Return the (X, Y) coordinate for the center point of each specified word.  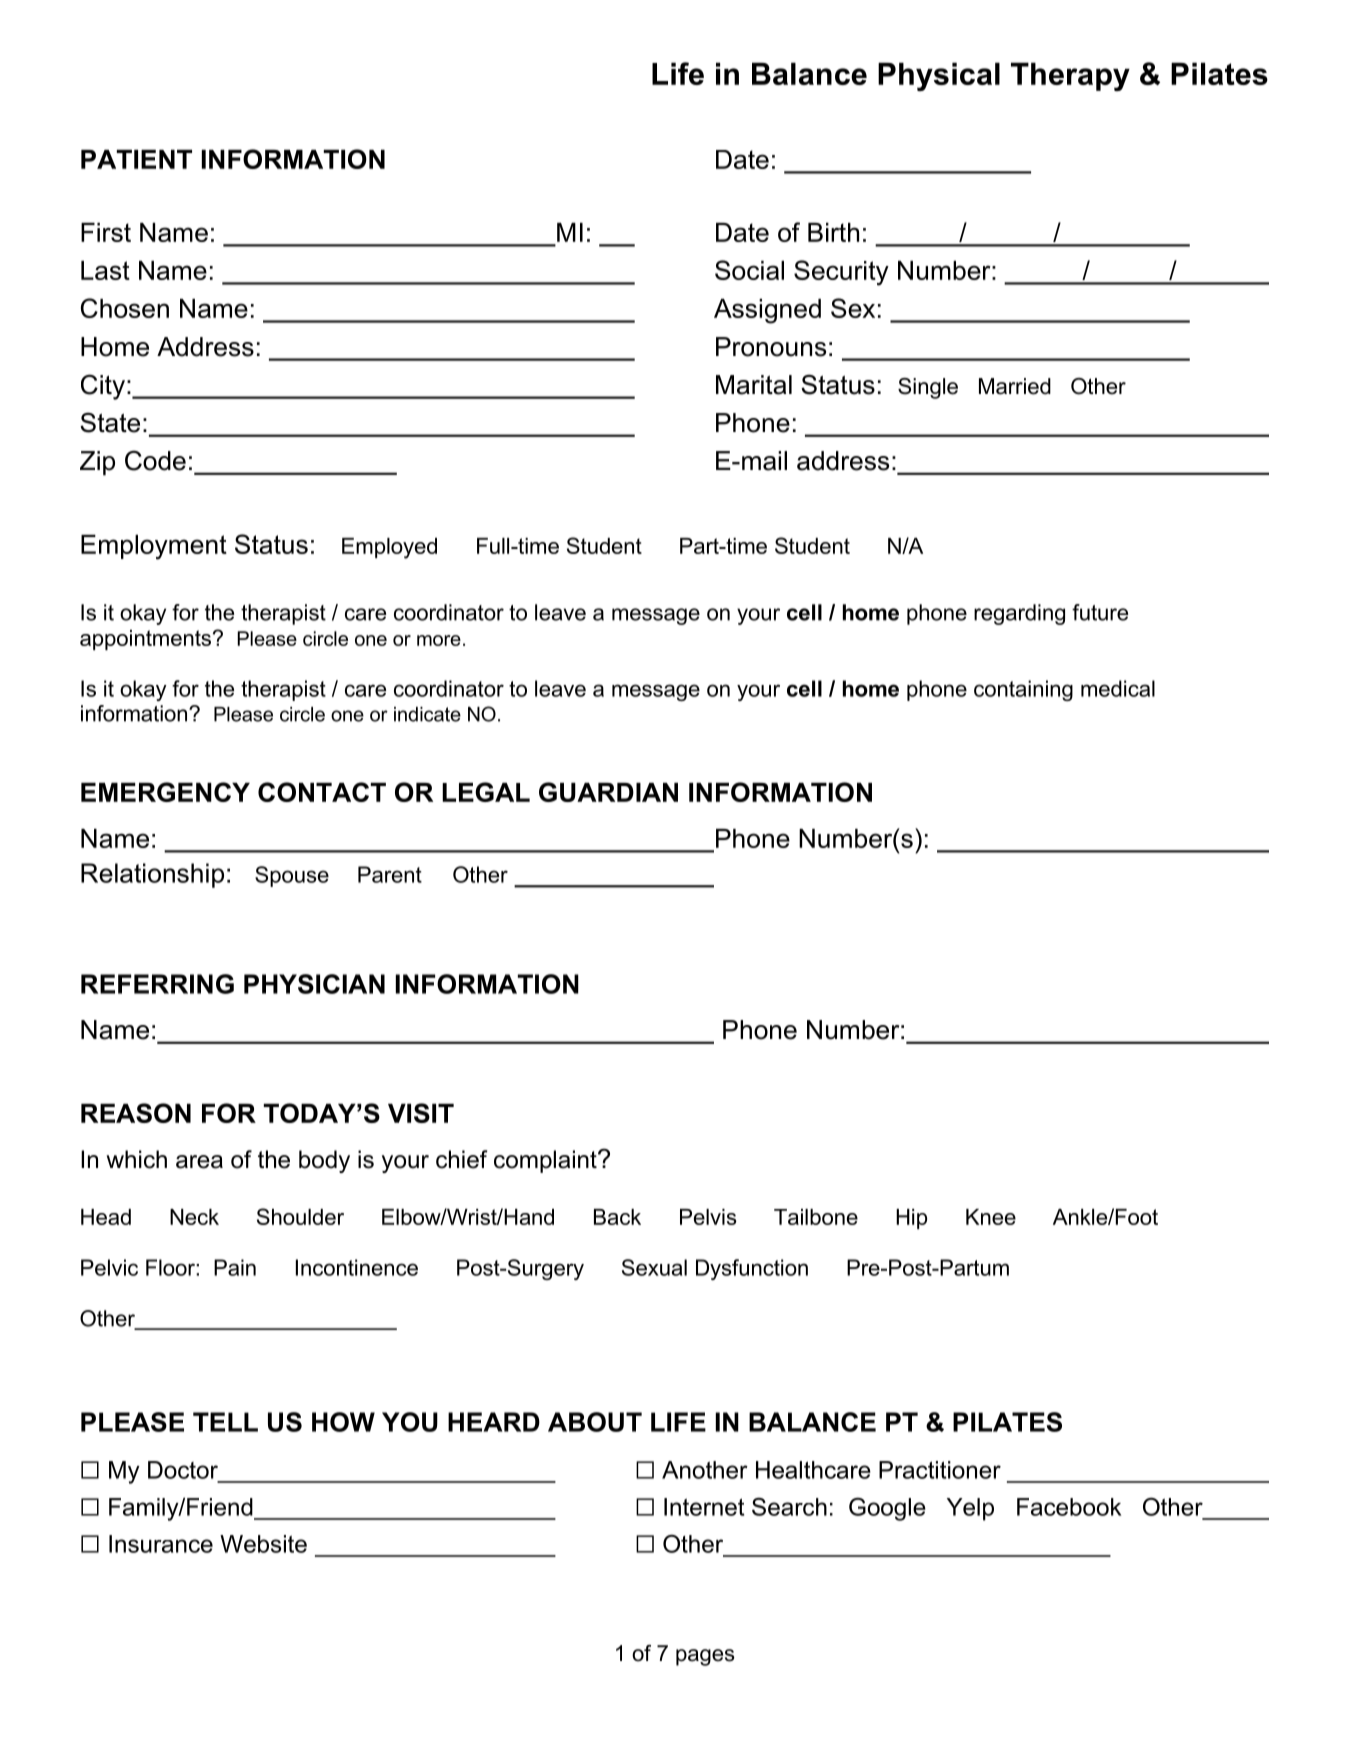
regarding (1019, 614)
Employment (154, 547)
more (439, 640)
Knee (991, 1217)
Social (749, 270)
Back (617, 1217)
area (199, 1162)
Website (263, 1544)
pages (705, 1657)
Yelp (970, 1509)
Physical (939, 76)
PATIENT (136, 159)
